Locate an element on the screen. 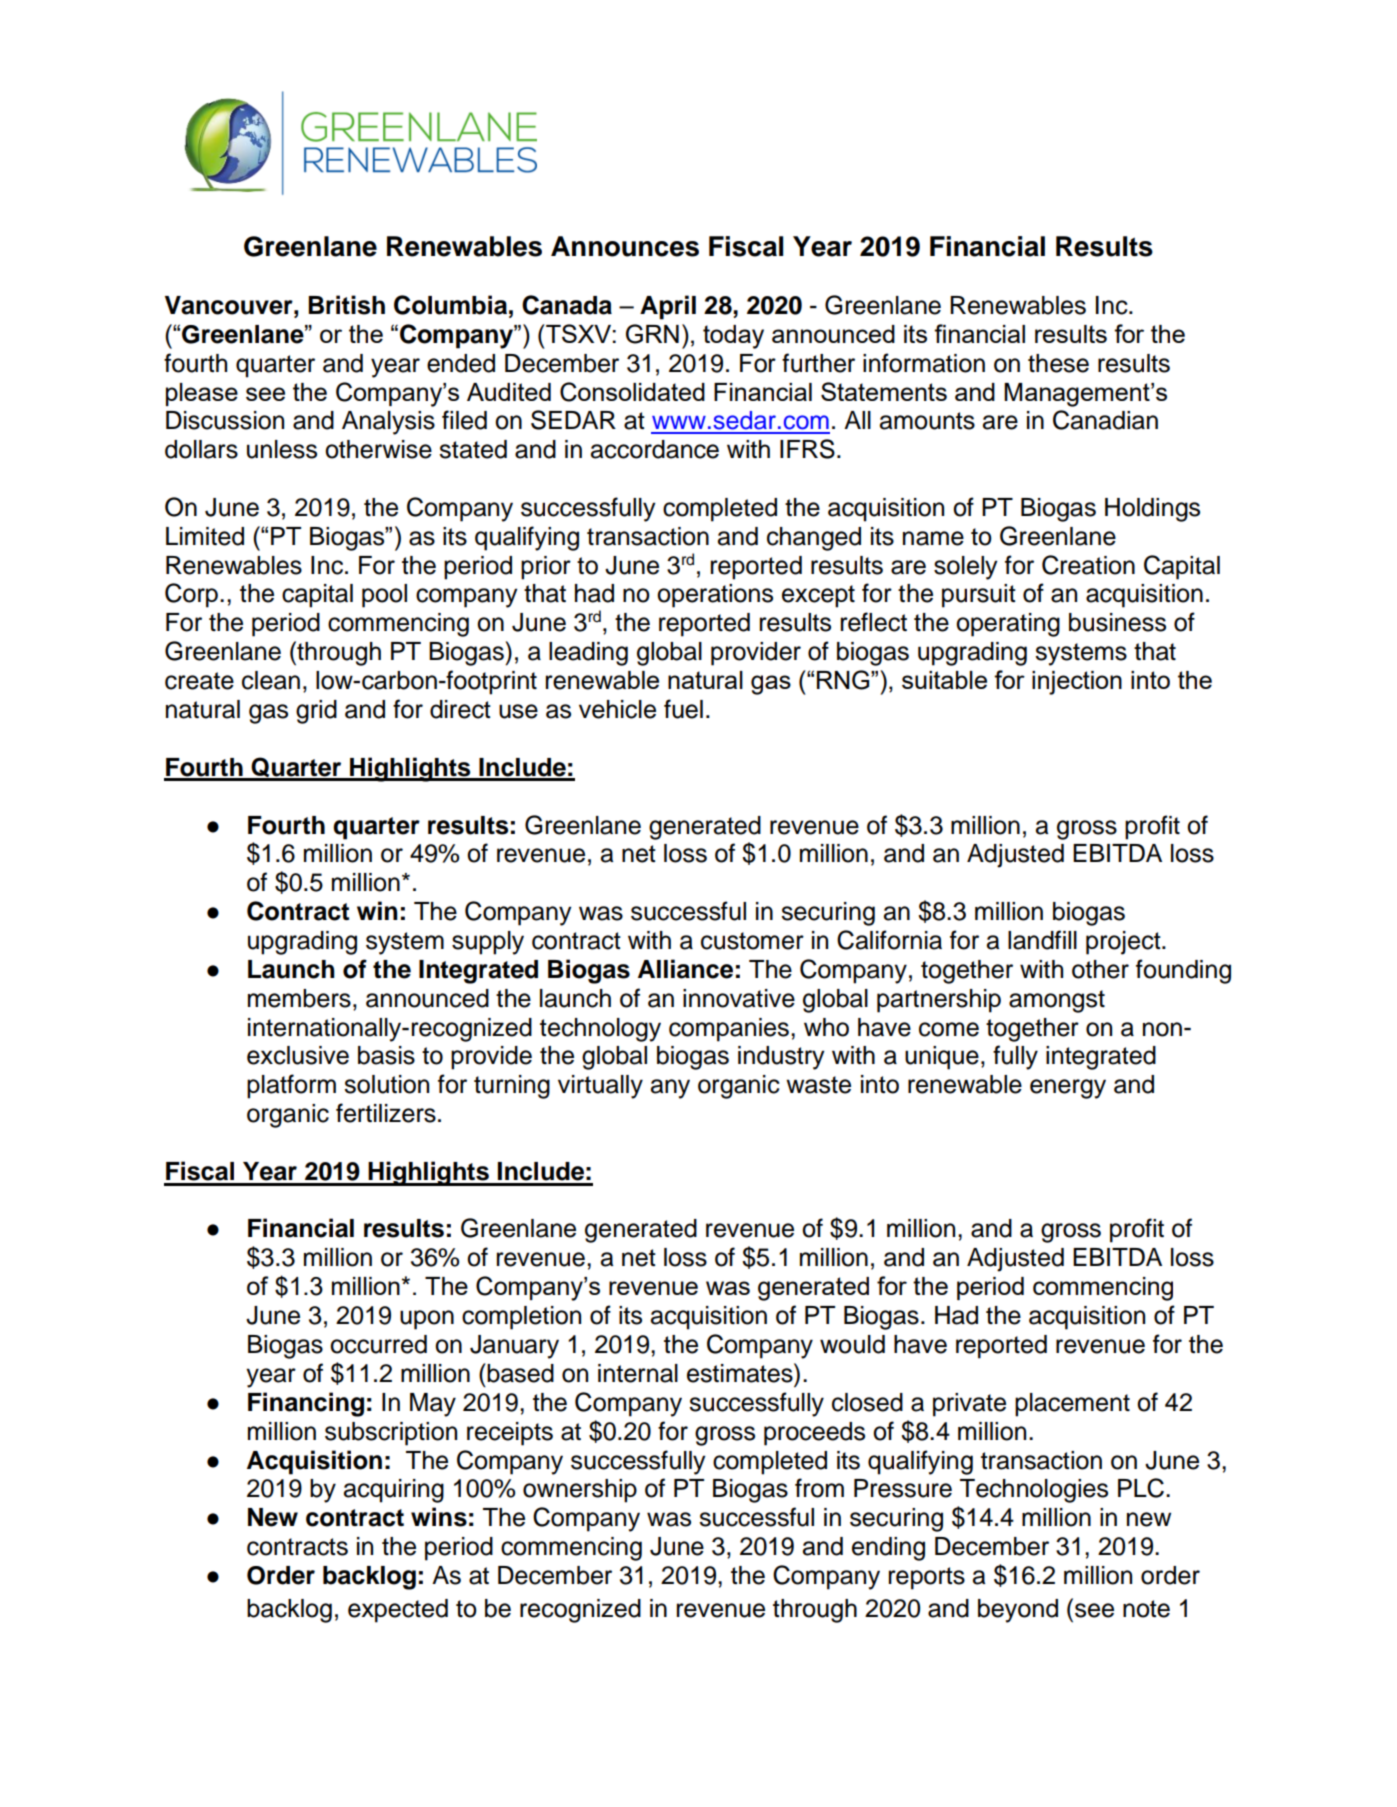 The image size is (1397, 1807). expected is located at coordinates (398, 1611).
